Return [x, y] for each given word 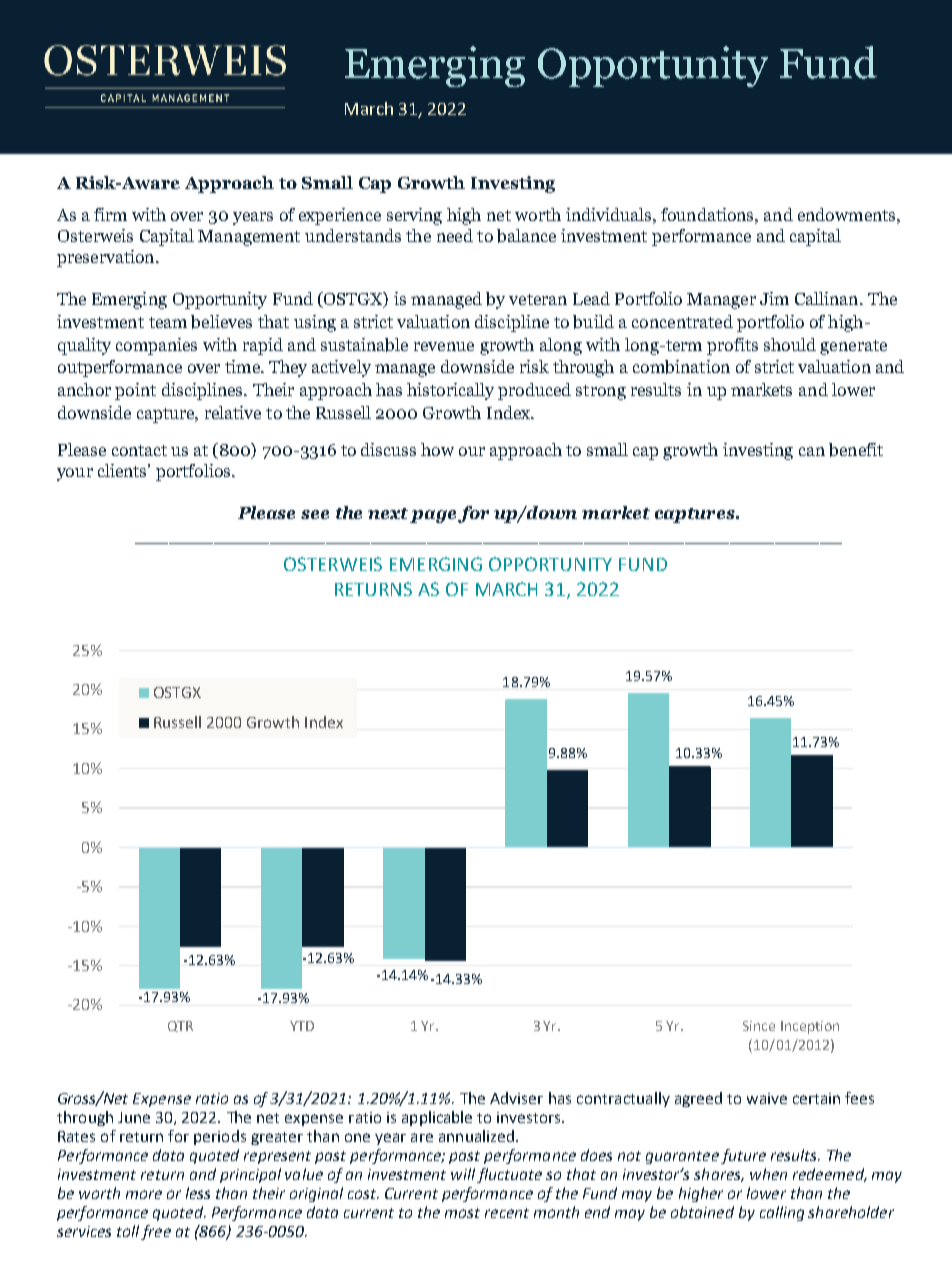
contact [139, 450]
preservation [107, 258]
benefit [856, 450]
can [812, 451]
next [388, 513]
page [433, 516]
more [144, 1194]
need [455, 235]
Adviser [516, 1098]
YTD [302, 1026]
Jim [774, 298]
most [462, 1213]
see [315, 514]
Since [759, 1026]
